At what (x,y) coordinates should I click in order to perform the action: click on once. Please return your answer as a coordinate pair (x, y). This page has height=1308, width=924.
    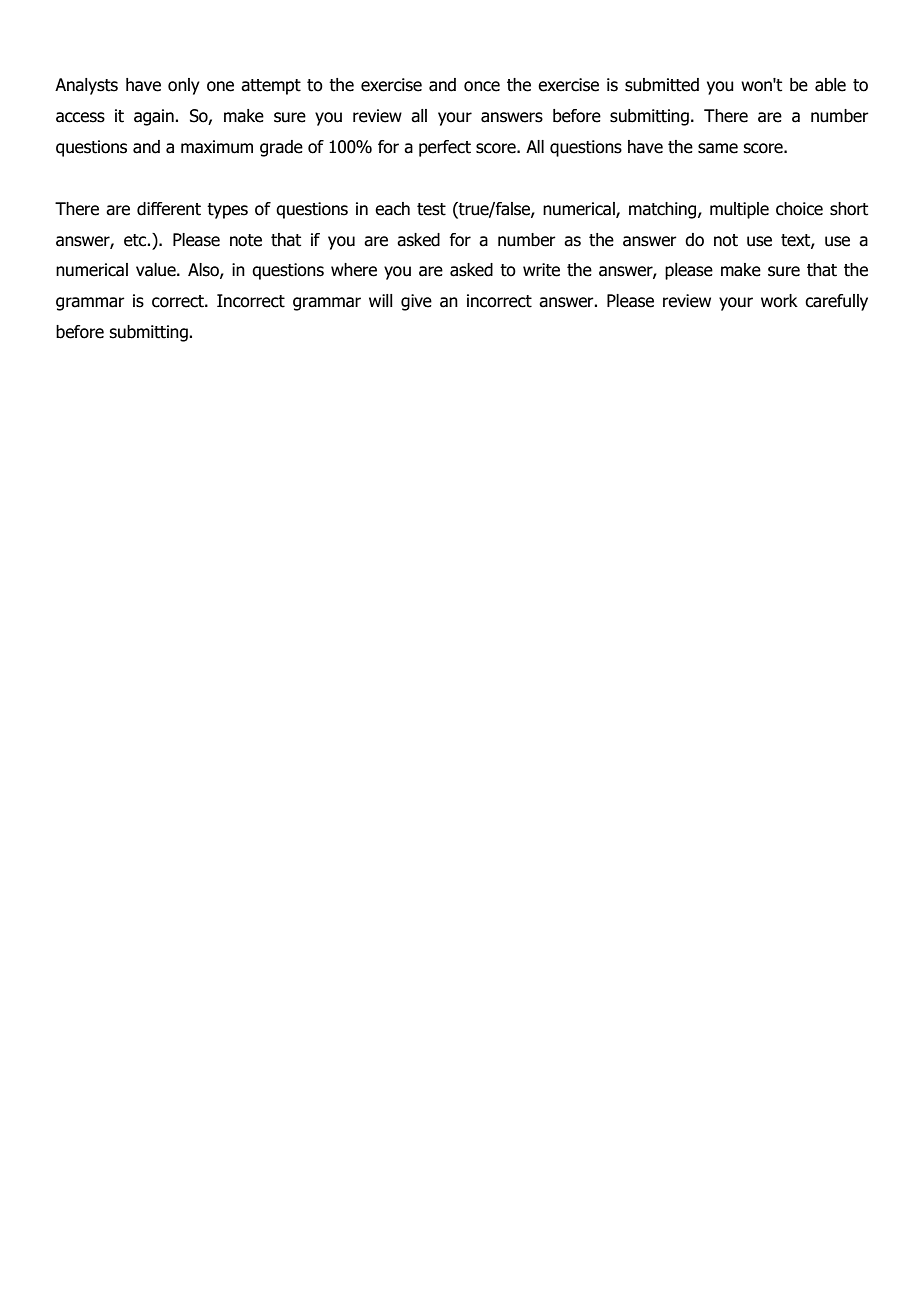
    Looking at the image, I should click on (482, 86).
